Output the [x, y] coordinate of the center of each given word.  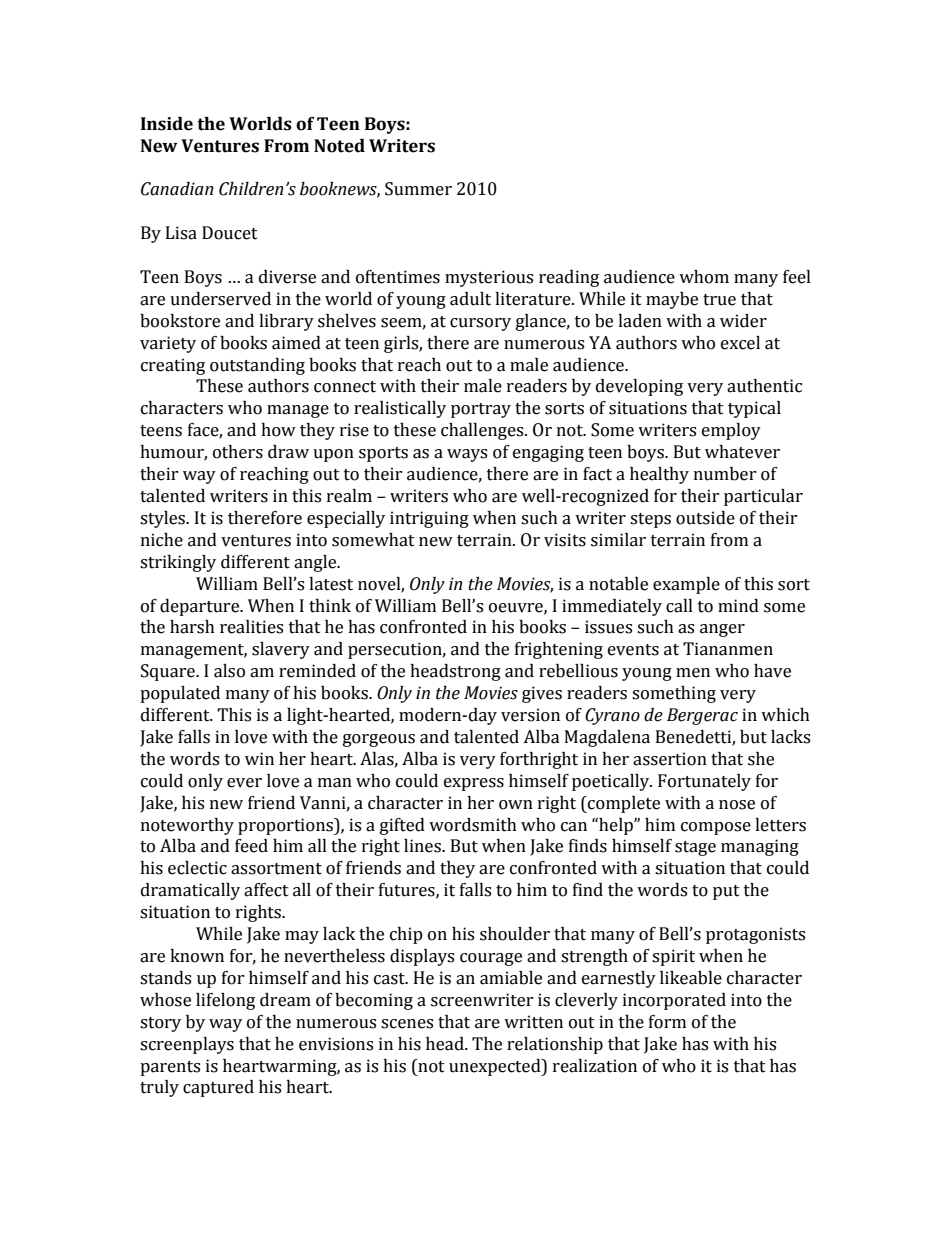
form [667, 1022]
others [238, 452]
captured [218, 1088]
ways [467, 455]
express [474, 784]
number [725, 474]
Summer [418, 189]
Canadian [177, 189]
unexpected [496, 1067]
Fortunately [704, 782]
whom [704, 277]
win [259, 758]
